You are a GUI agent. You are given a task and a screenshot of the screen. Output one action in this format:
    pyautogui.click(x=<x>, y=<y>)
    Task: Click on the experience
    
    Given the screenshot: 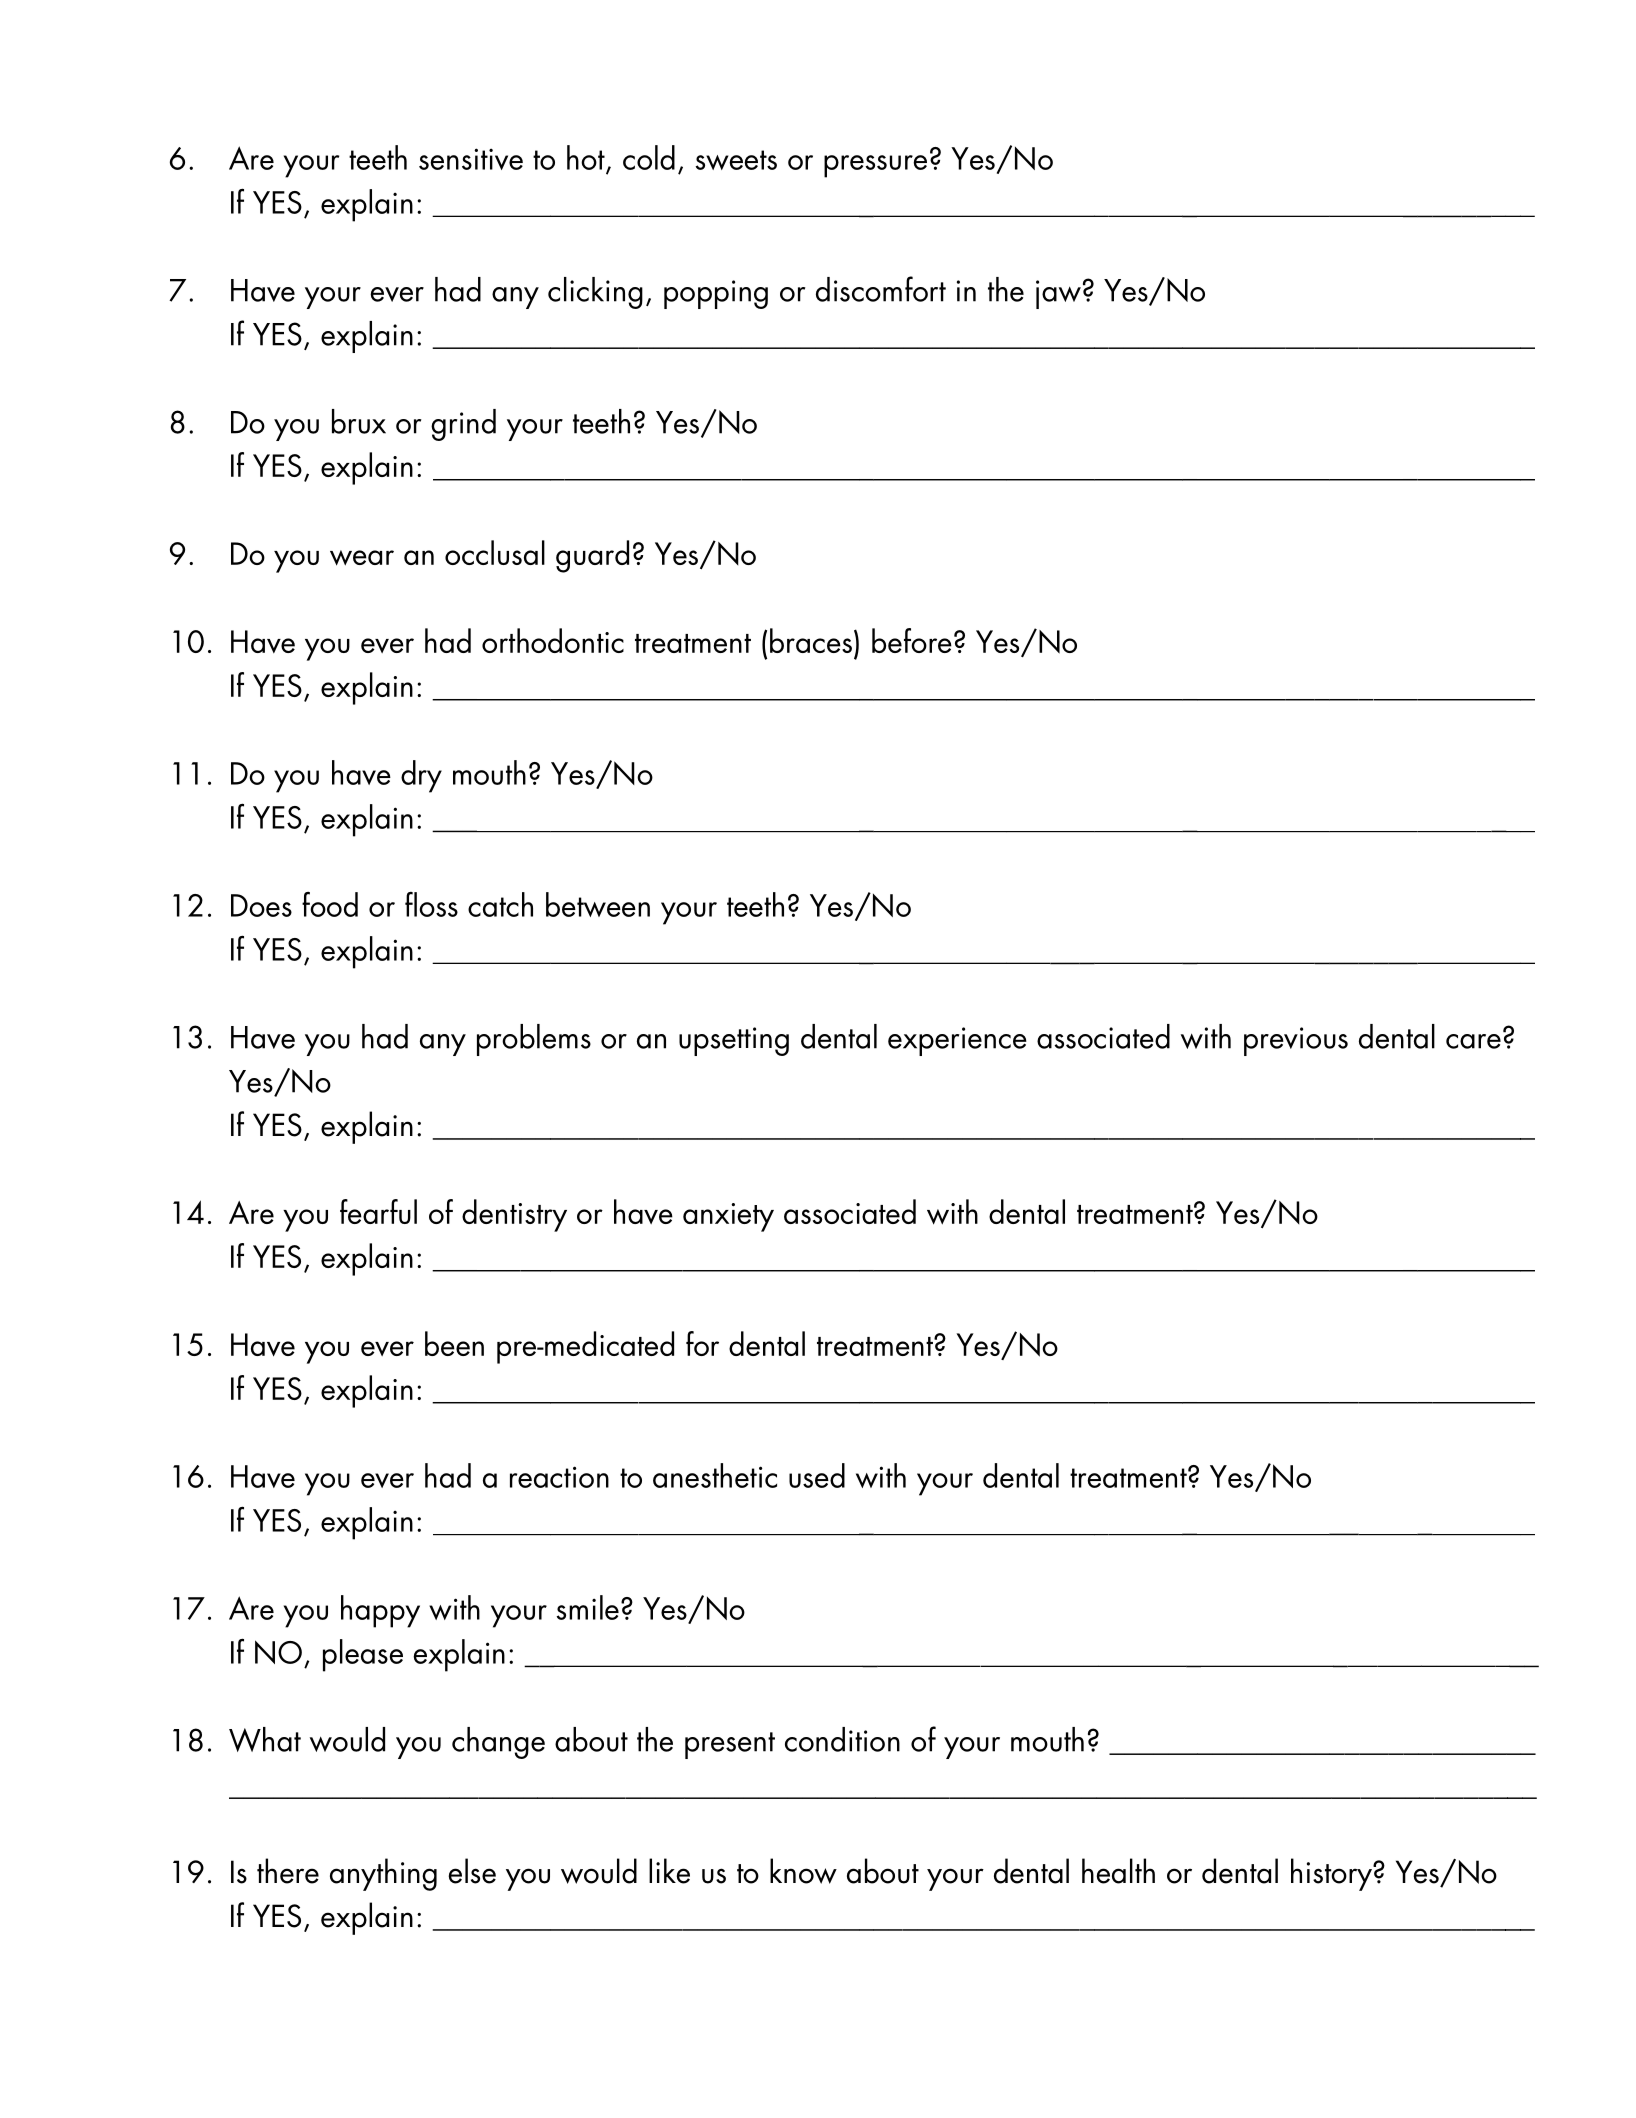 What is the action you would take?
    pyautogui.click(x=957, y=1041)
